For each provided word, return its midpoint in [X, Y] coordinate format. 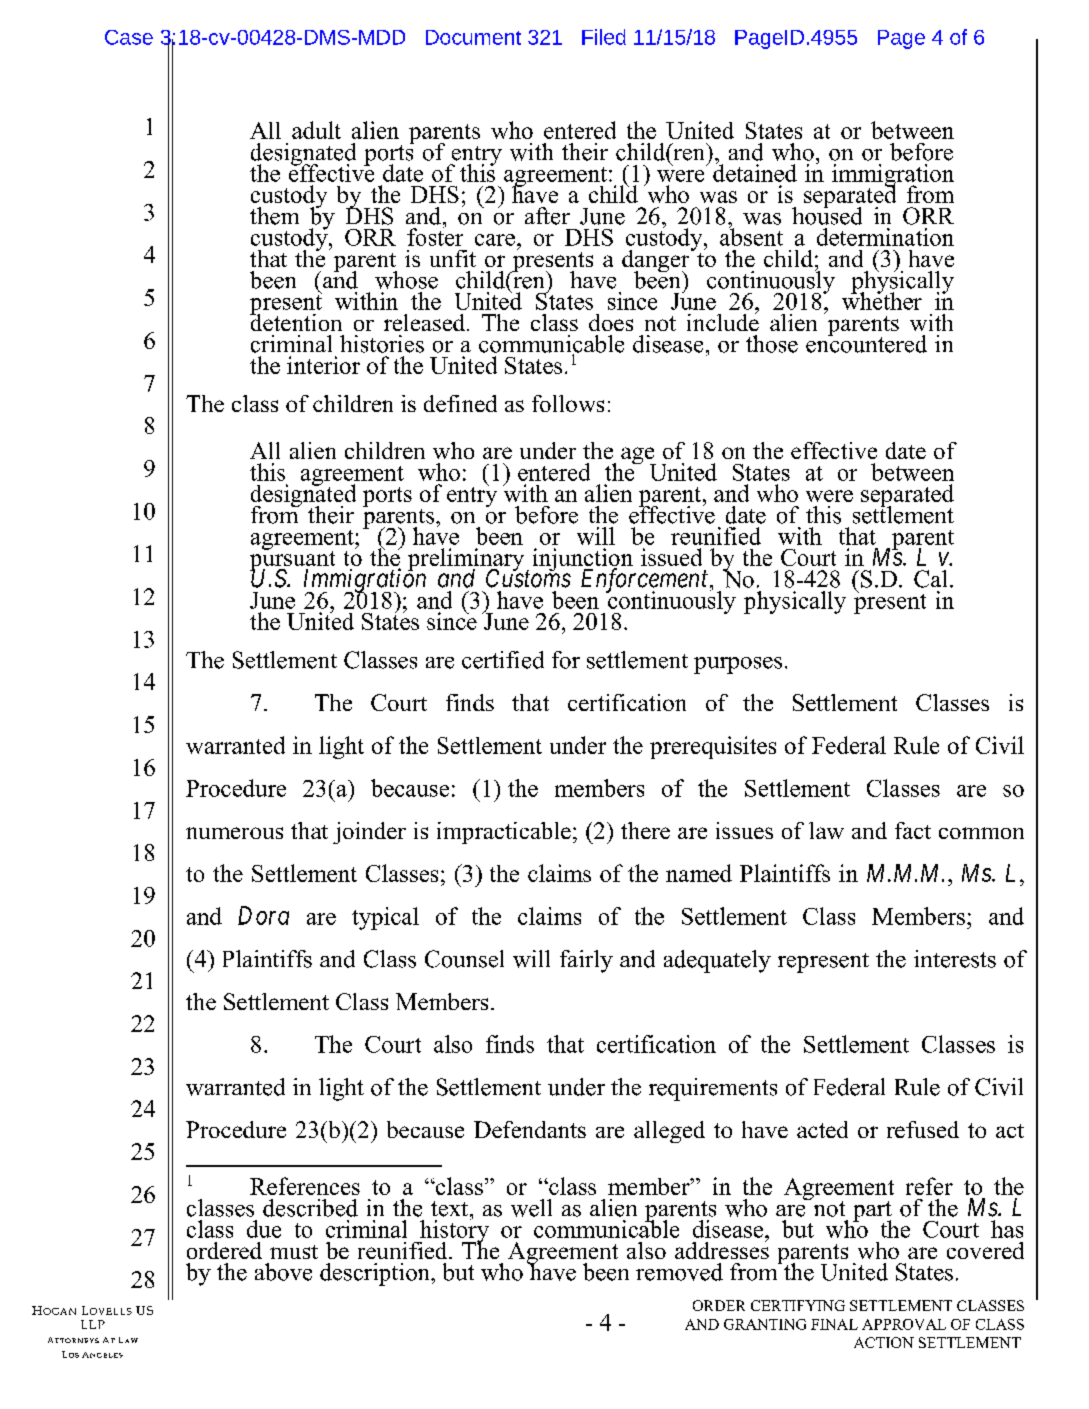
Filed [604, 37]
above [283, 1272]
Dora [263, 915]
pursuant [293, 561]
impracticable [504, 833]
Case [129, 37]
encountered [866, 342]
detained [755, 171]
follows [568, 403]
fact [913, 830]
